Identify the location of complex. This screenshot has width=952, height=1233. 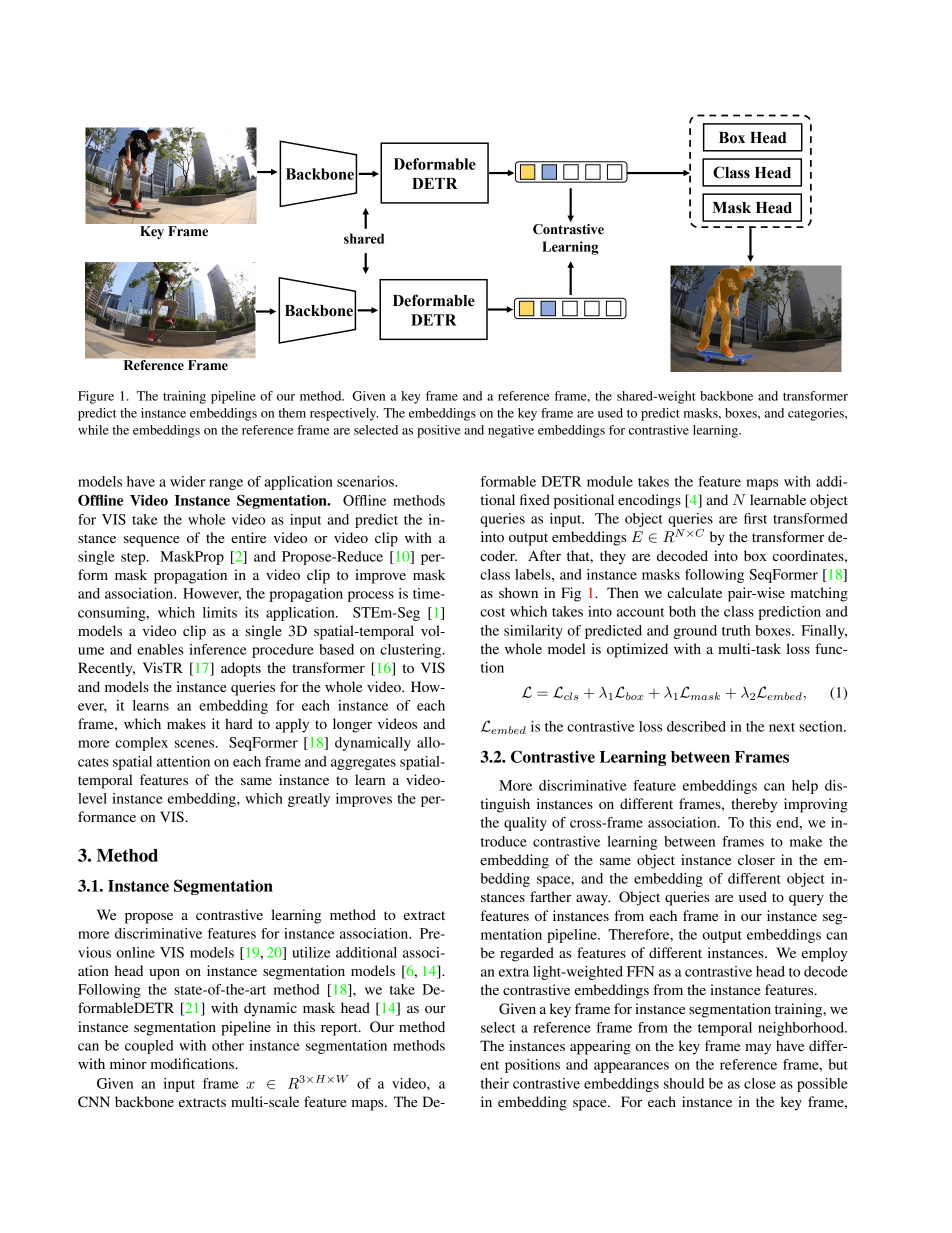
(141, 744).
